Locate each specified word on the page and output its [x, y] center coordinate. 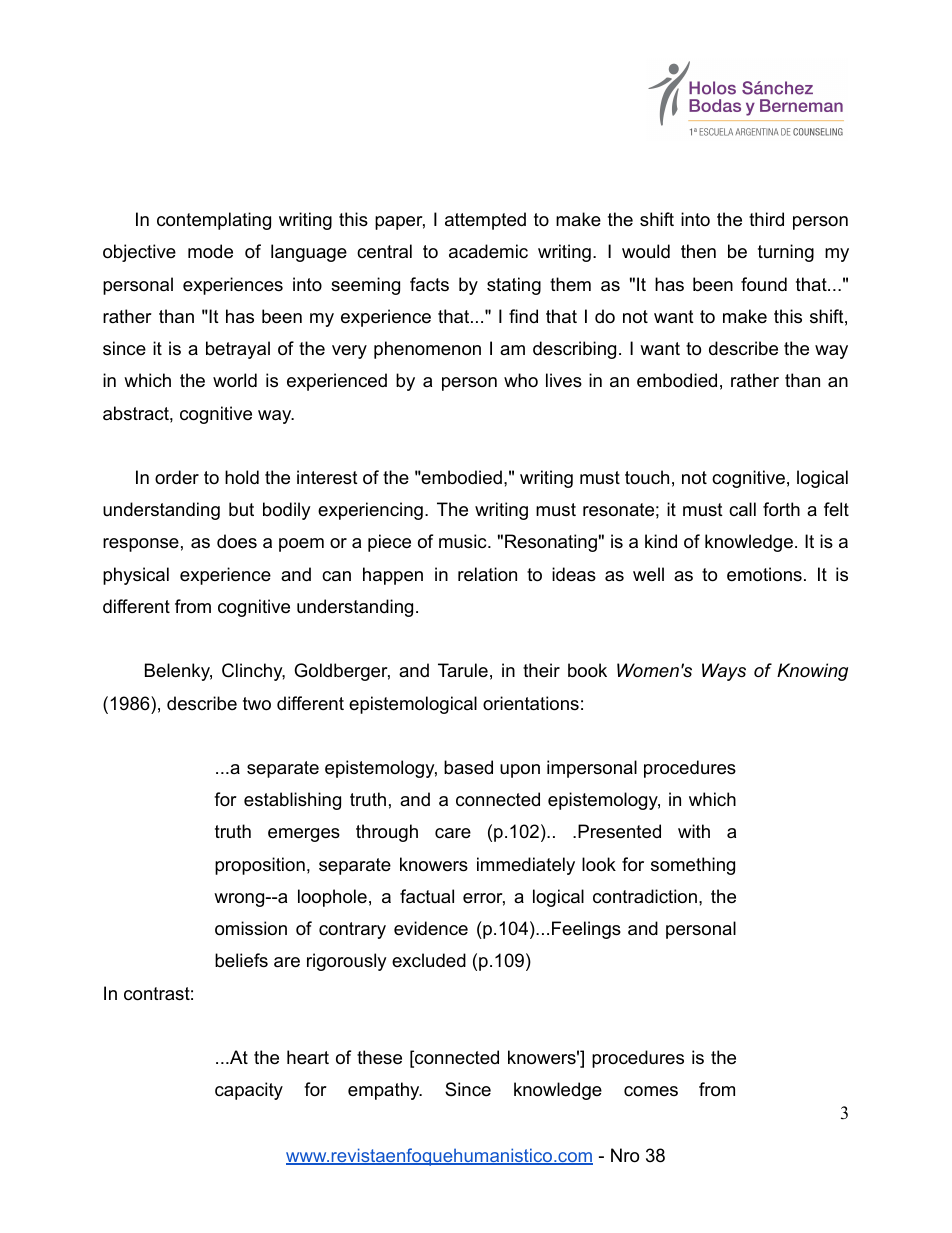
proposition [260, 866]
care [453, 833]
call [742, 509]
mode [210, 251]
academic [488, 251]
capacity [249, 1091]
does [237, 541]
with [694, 831]
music [464, 541]
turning [786, 253]
